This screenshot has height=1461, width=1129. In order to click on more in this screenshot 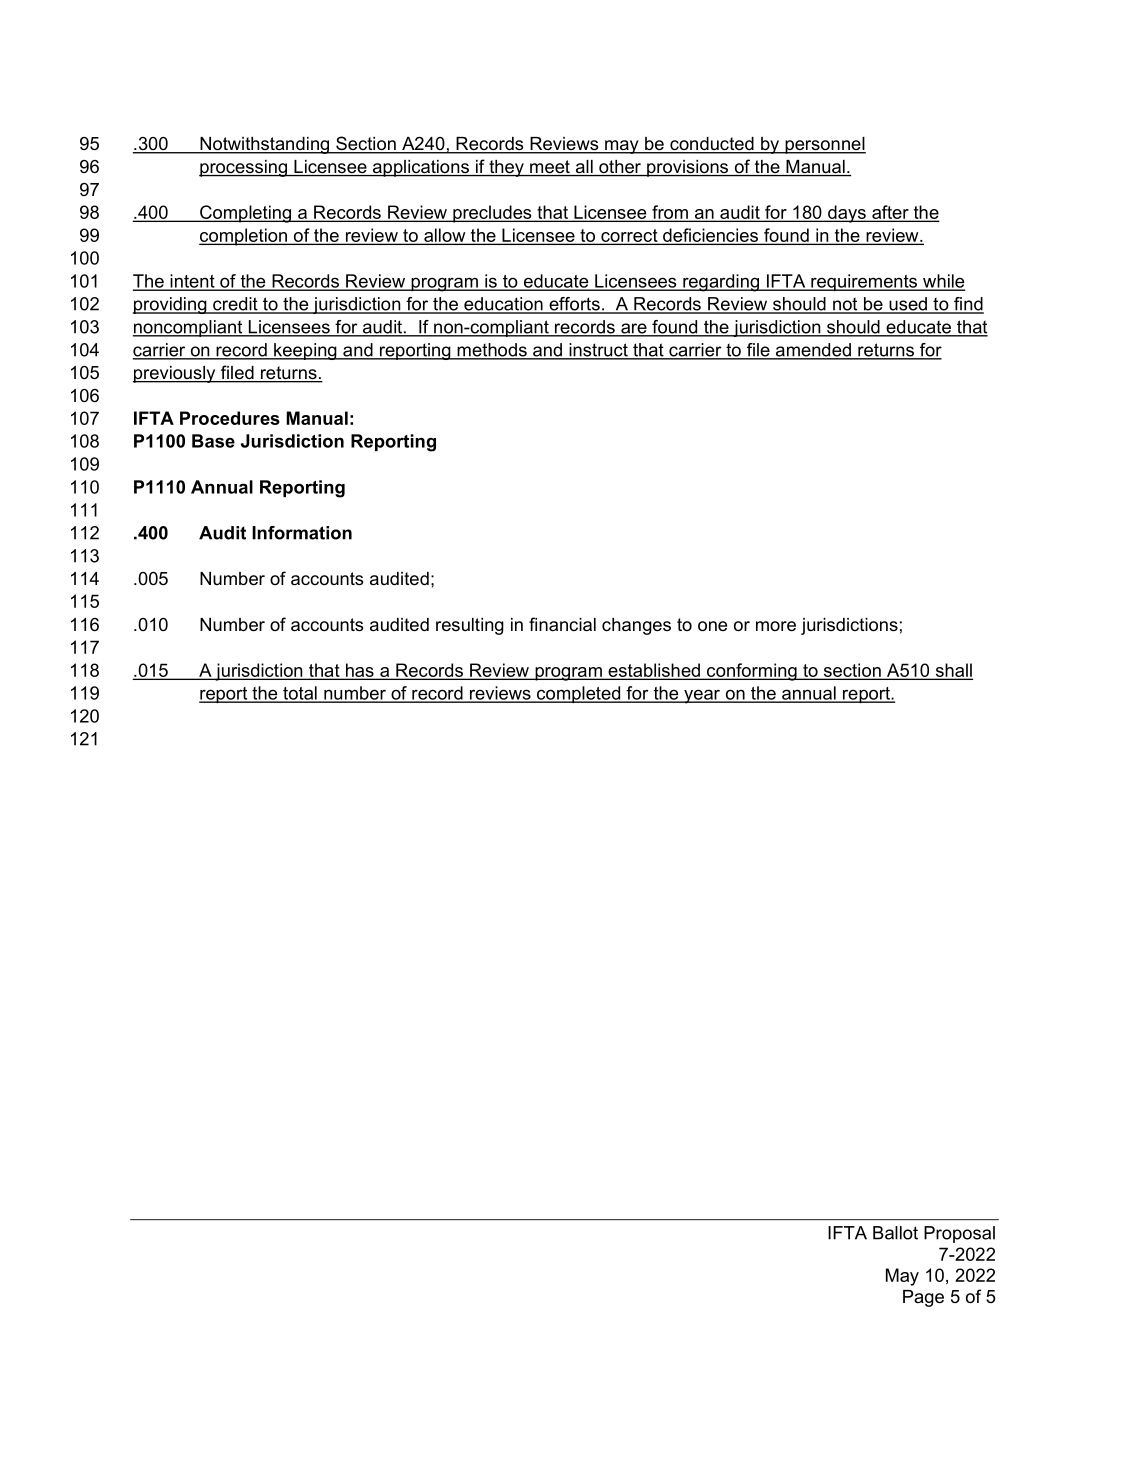, I will do `click(776, 626)`.
